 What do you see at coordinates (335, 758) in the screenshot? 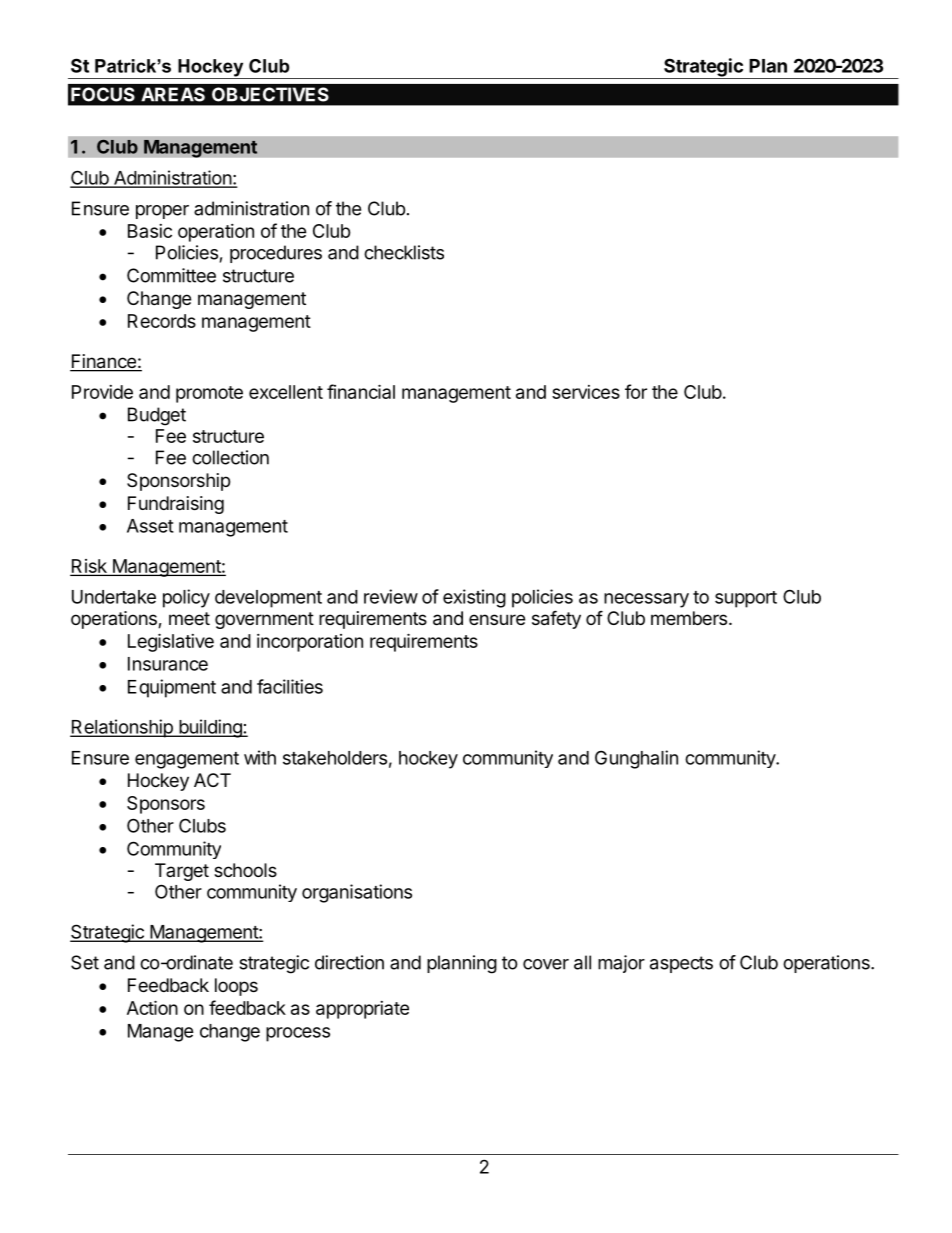
I see `stakeholders` at bounding box center [335, 758].
